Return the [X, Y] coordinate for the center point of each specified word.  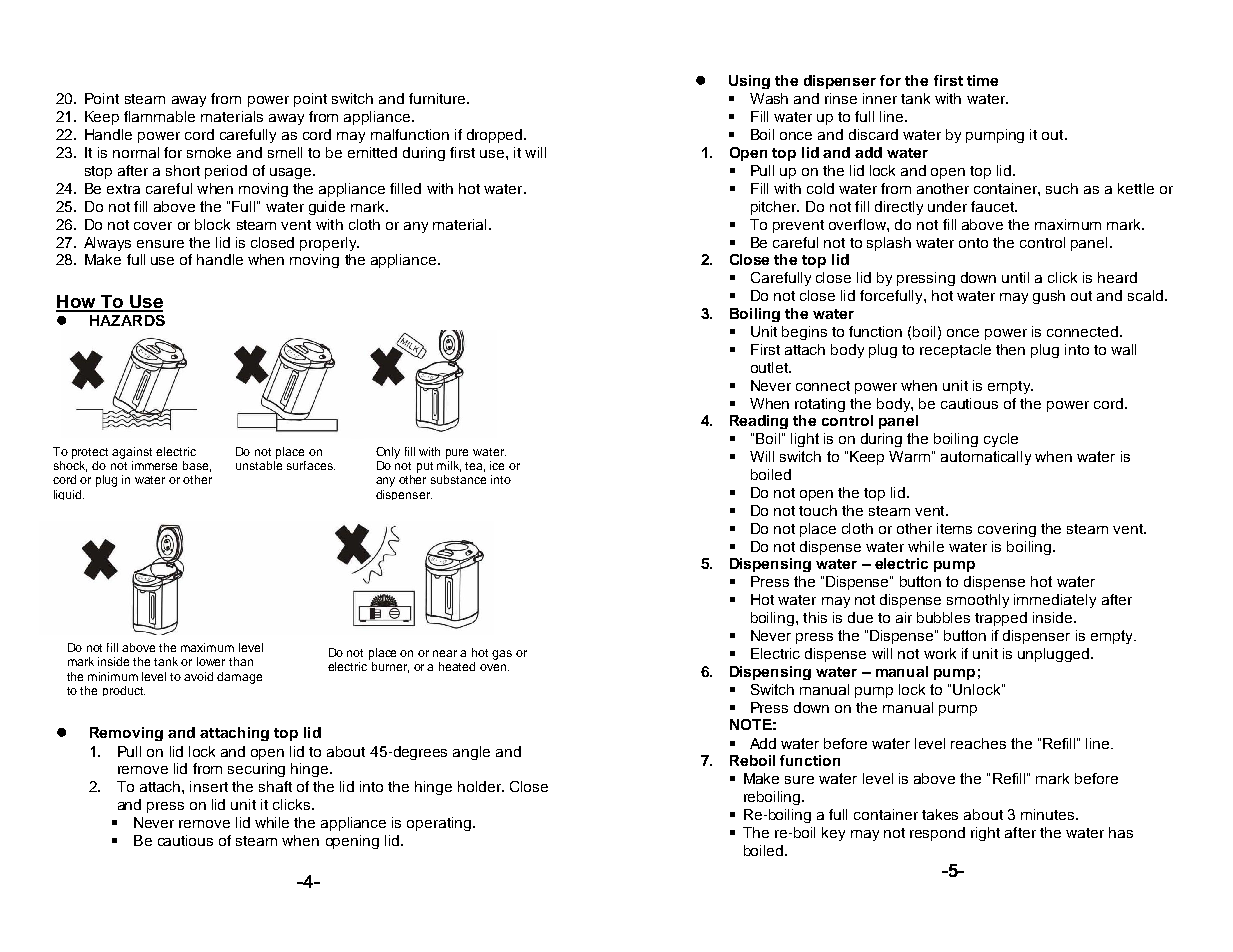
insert [209, 786]
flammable [159, 116]
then [1010, 349]
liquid [69, 495]
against [132, 453]
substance [458, 479]
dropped [496, 136]
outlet [770, 367]
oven [494, 667]
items [954, 528]
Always [107, 244]
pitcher [775, 208]
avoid [198, 676]
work [940, 653]
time [982, 80]
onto [973, 243]
